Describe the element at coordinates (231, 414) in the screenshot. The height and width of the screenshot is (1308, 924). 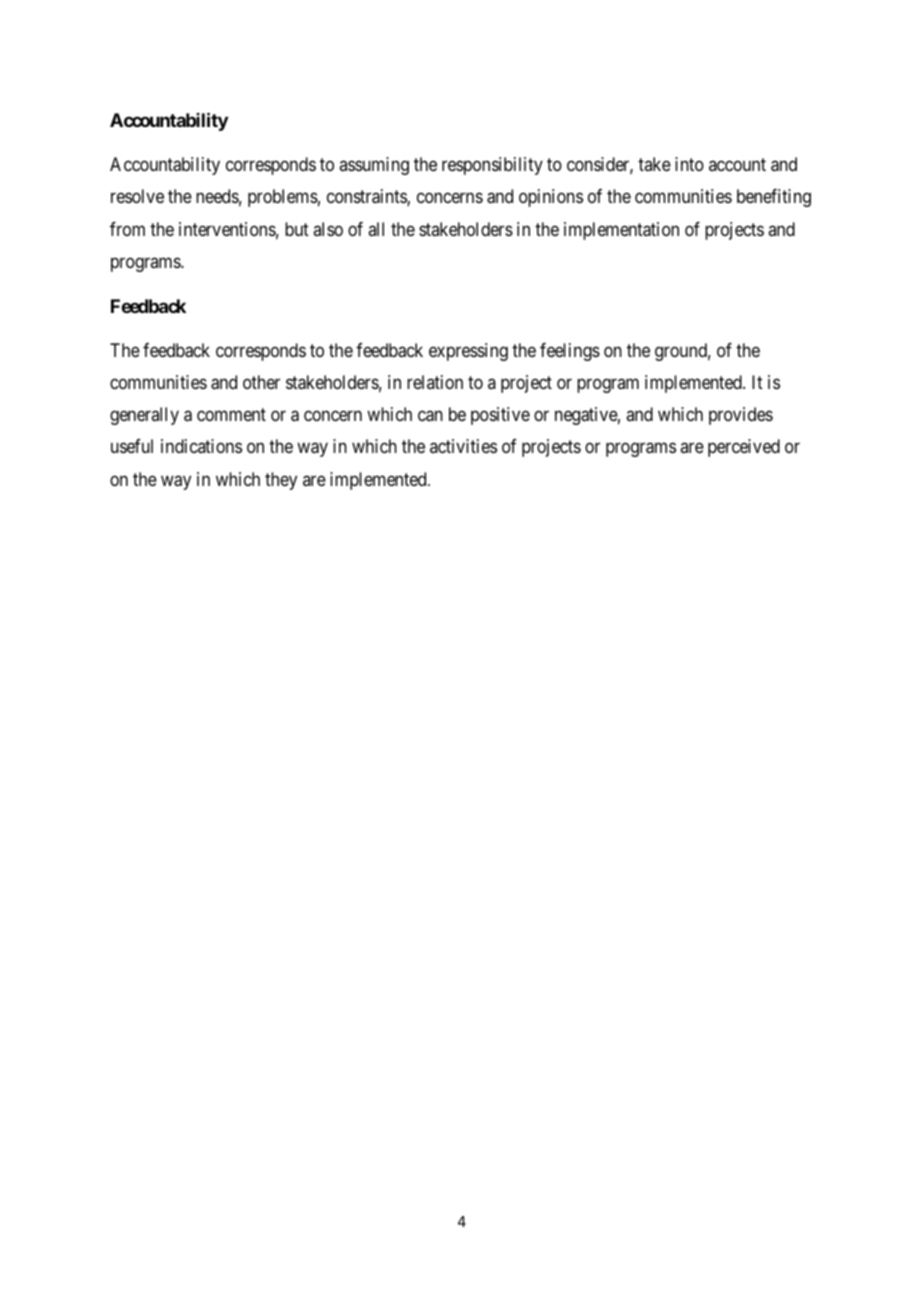
I see `comment` at that location.
